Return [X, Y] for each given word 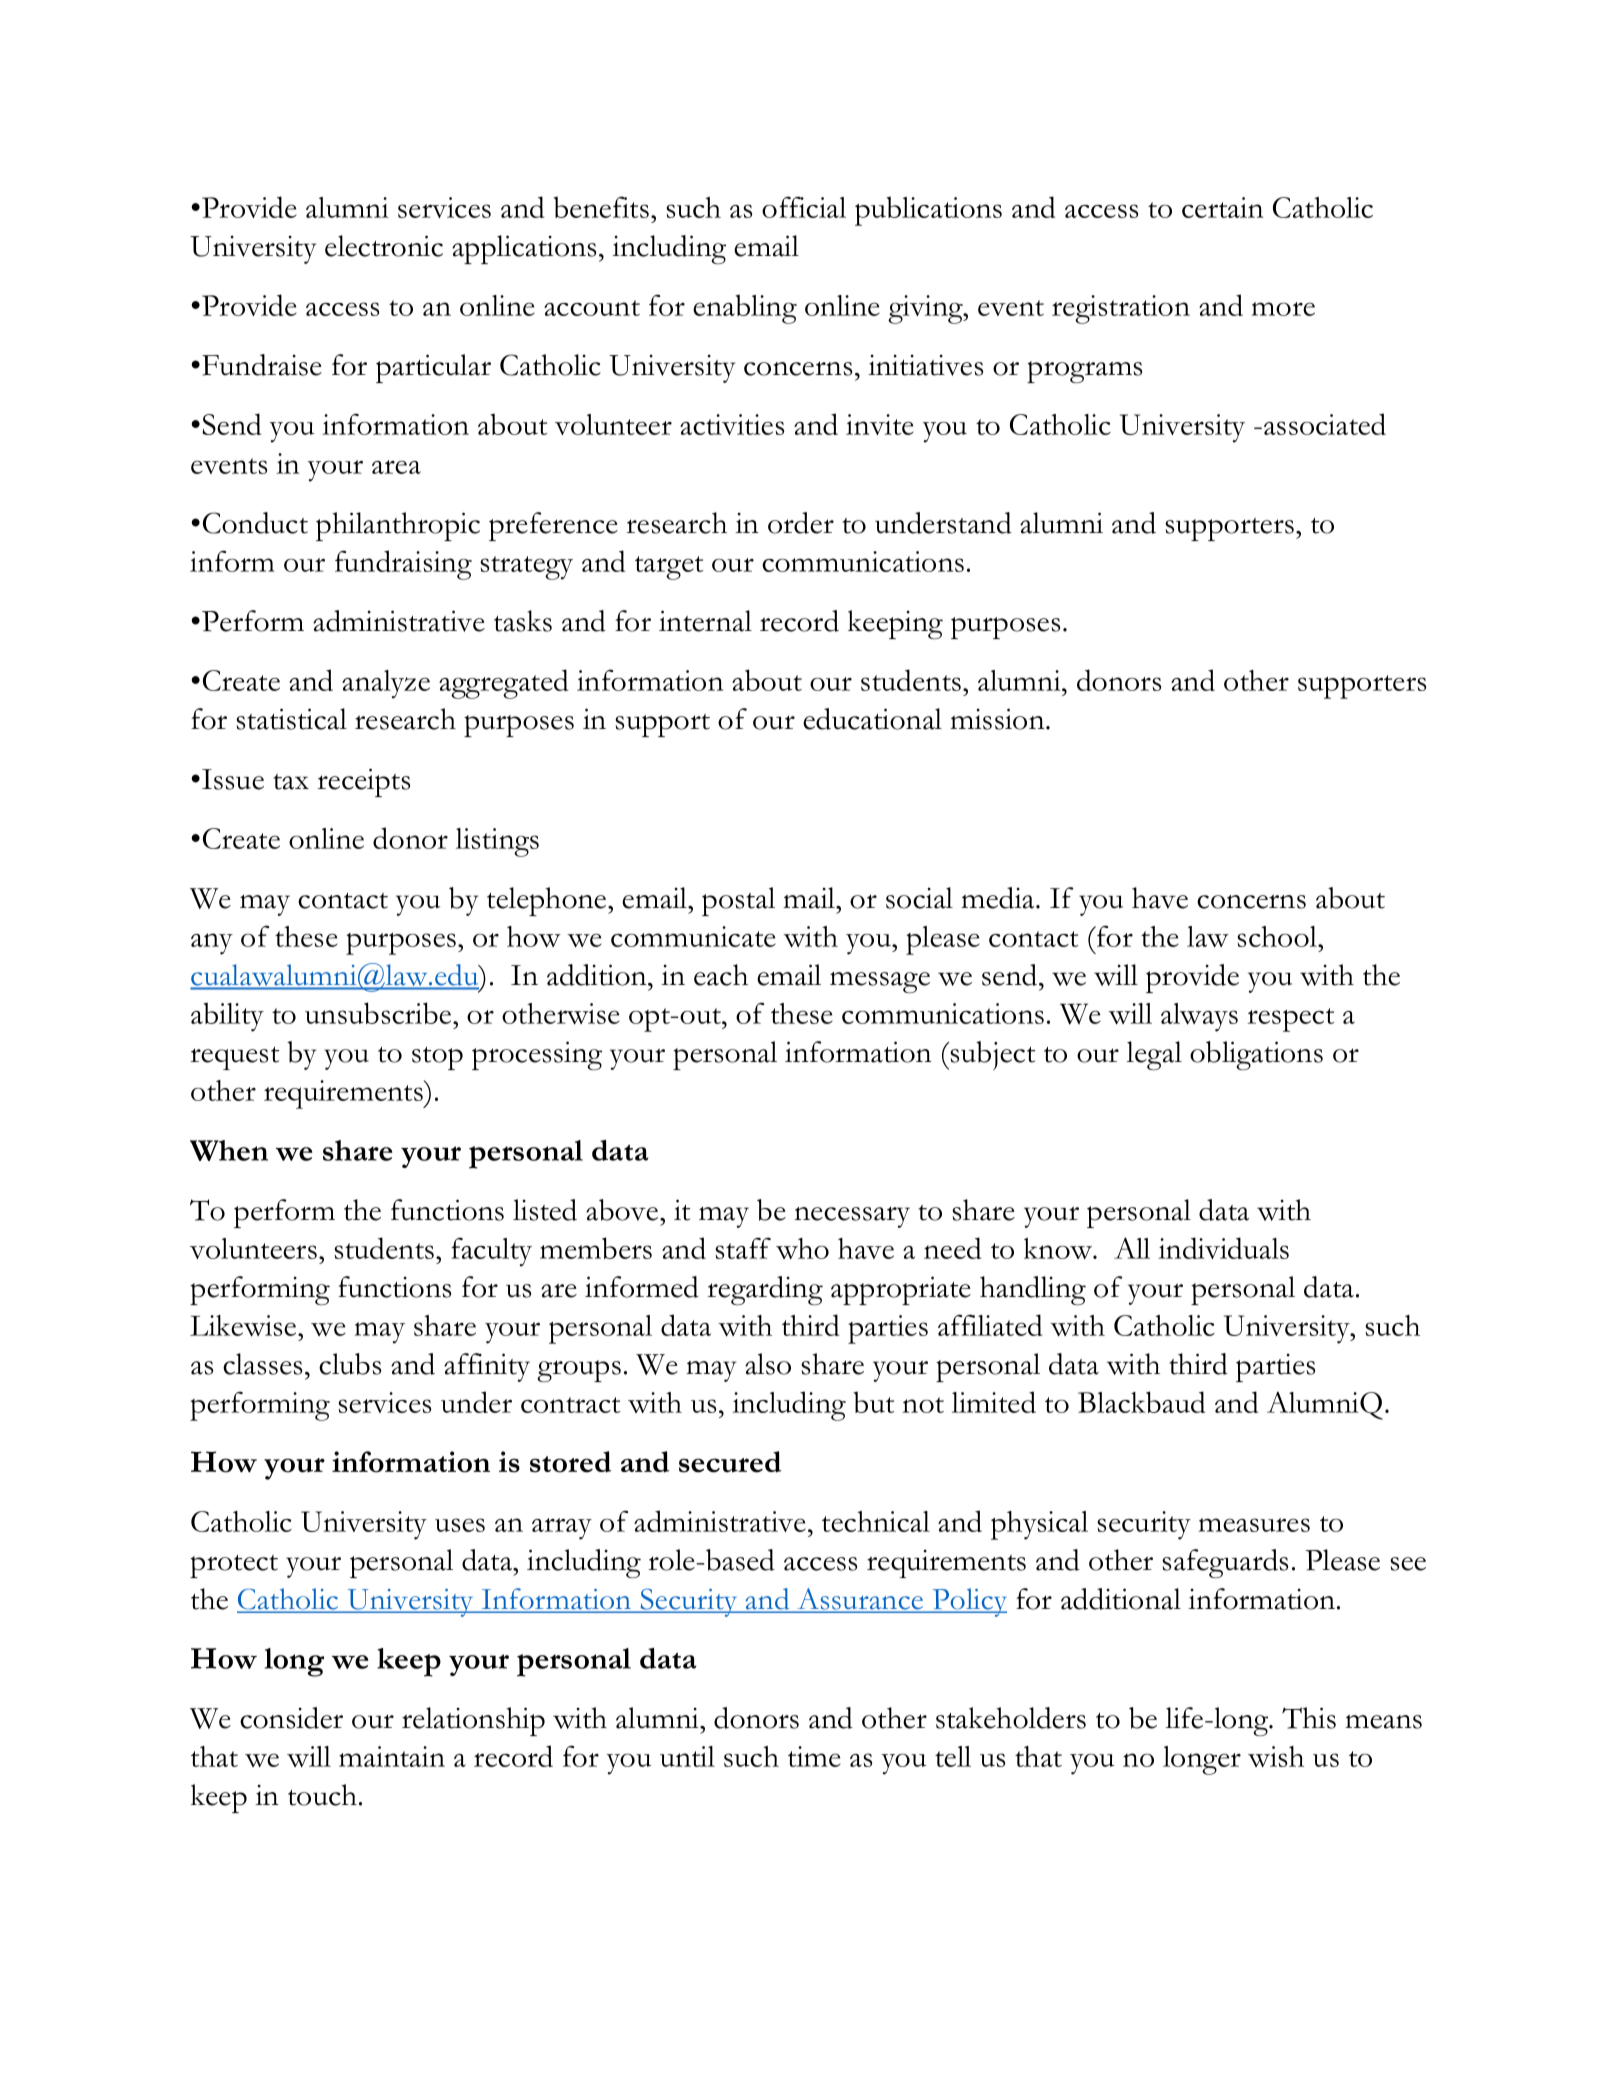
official [804, 207]
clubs [350, 1364]
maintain [392, 1756]
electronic [384, 246]
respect [1290, 1020]
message [880, 982]
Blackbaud [1141, 1402]
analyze [386, 684]
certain [1222, 207]
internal [705, 621]
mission [998, 719]
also [768, 1364]
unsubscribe [379, 1013]
